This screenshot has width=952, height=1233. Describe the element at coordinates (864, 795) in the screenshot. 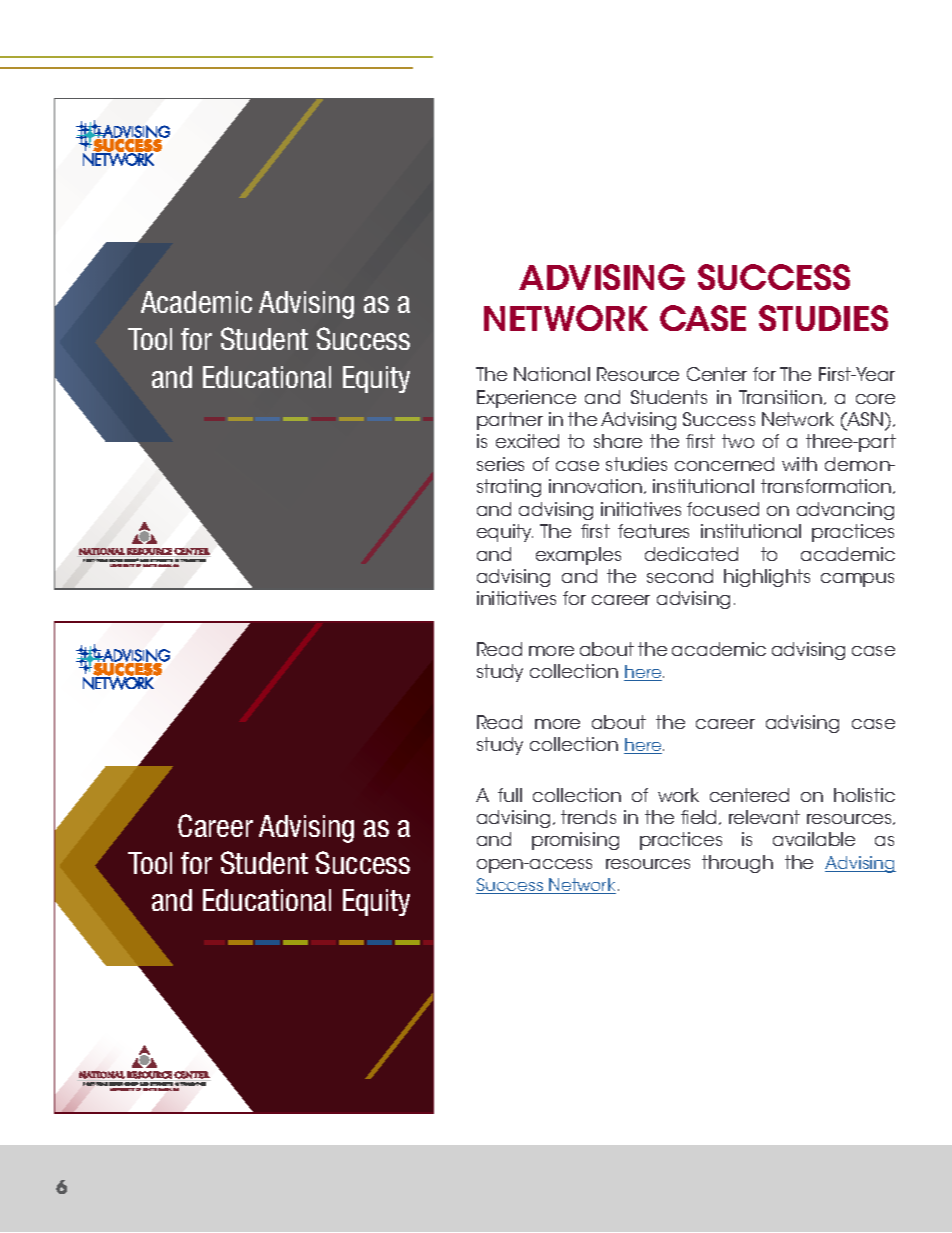

I see `holistic` at that location.
